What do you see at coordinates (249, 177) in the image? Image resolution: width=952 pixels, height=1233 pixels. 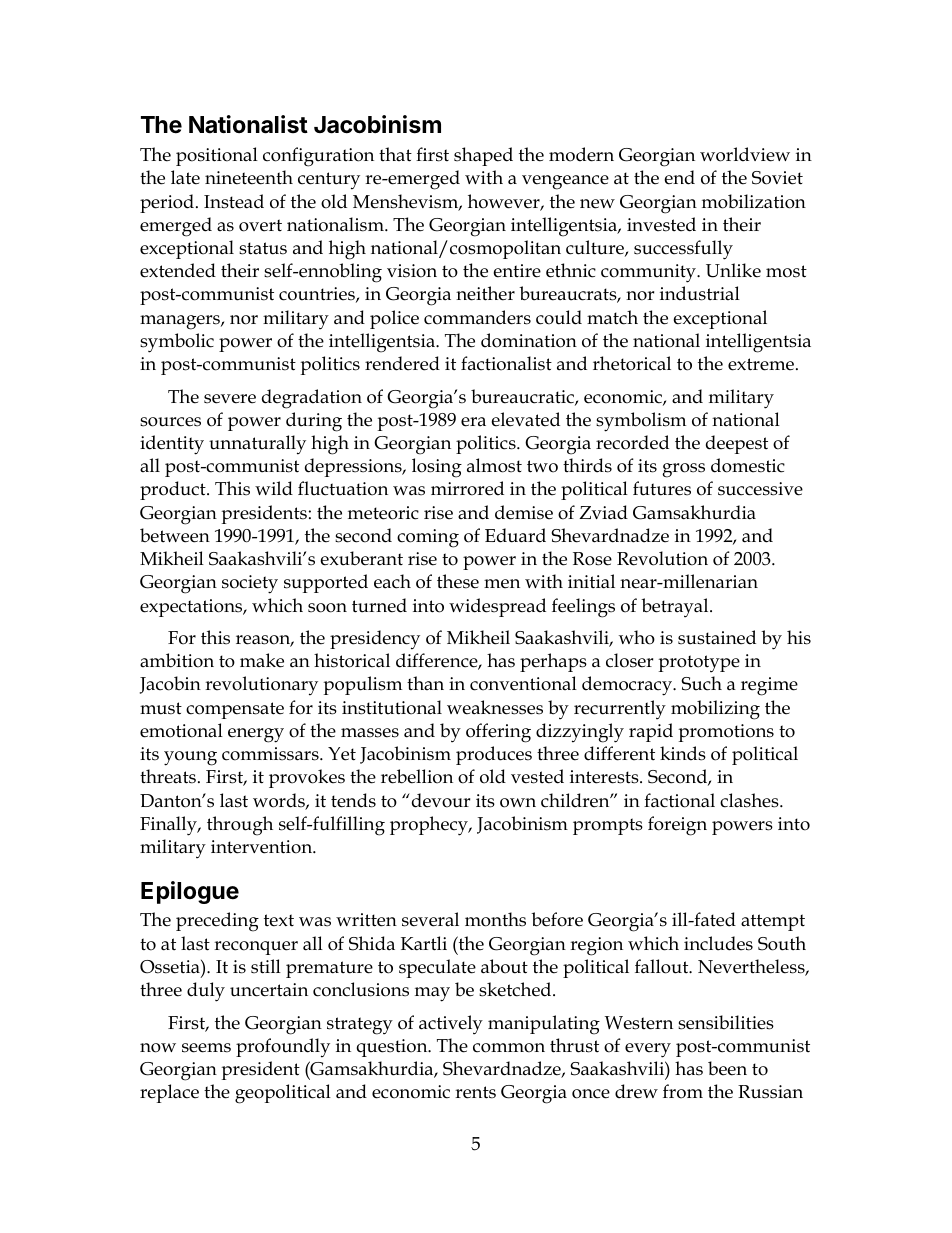 I see `nineteenth` at bounding box center [249, 177].
